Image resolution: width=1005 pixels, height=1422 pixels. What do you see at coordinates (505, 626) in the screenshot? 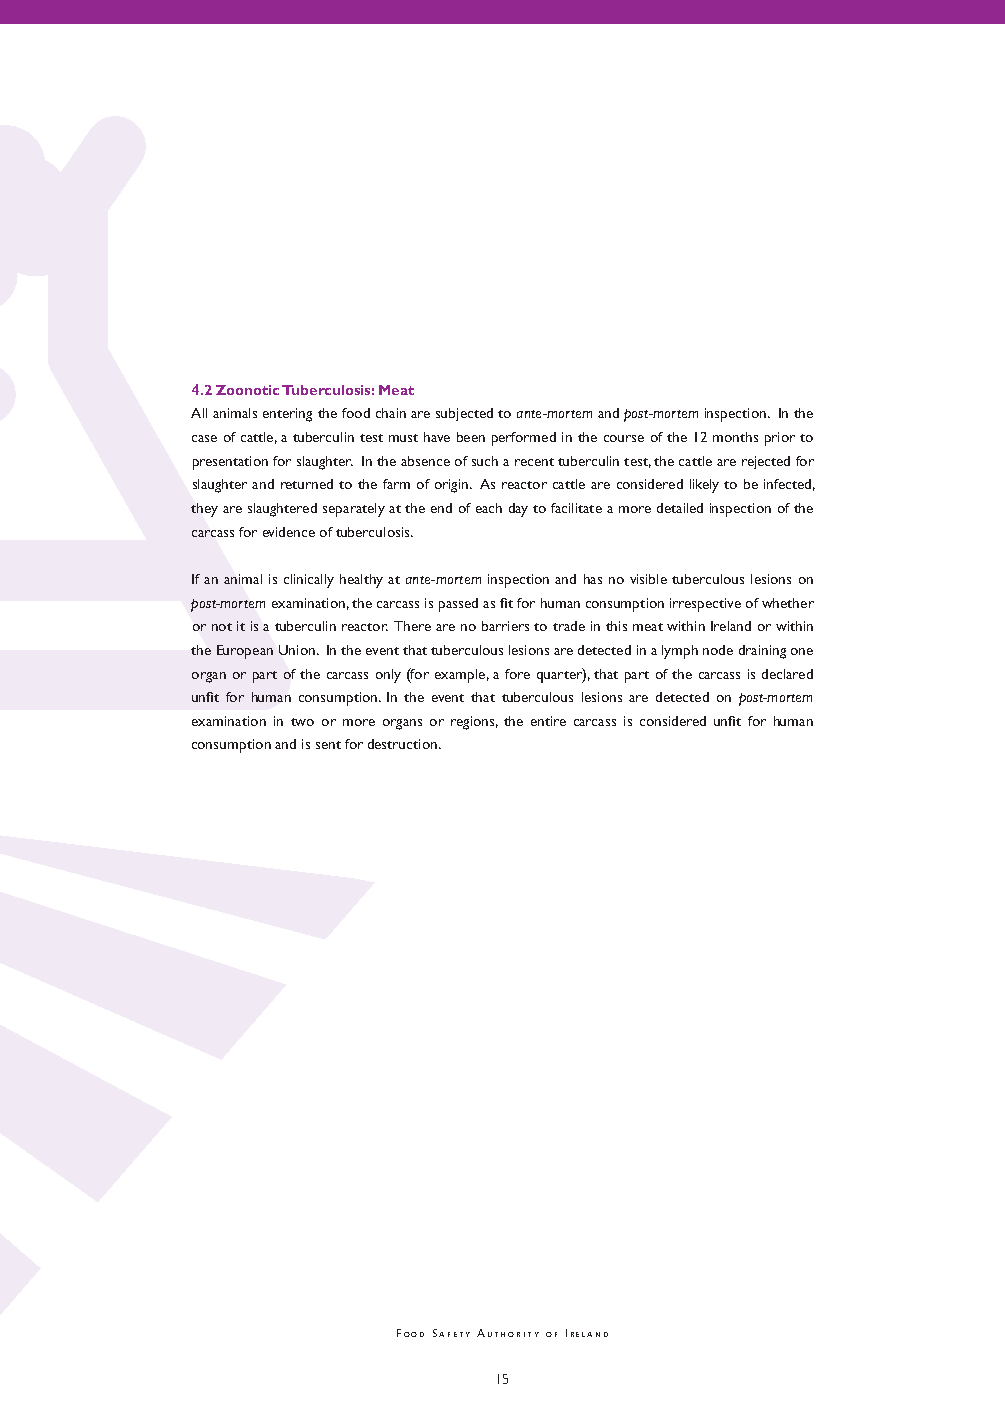
I see `barriers` at bounding box center [505, 626].
